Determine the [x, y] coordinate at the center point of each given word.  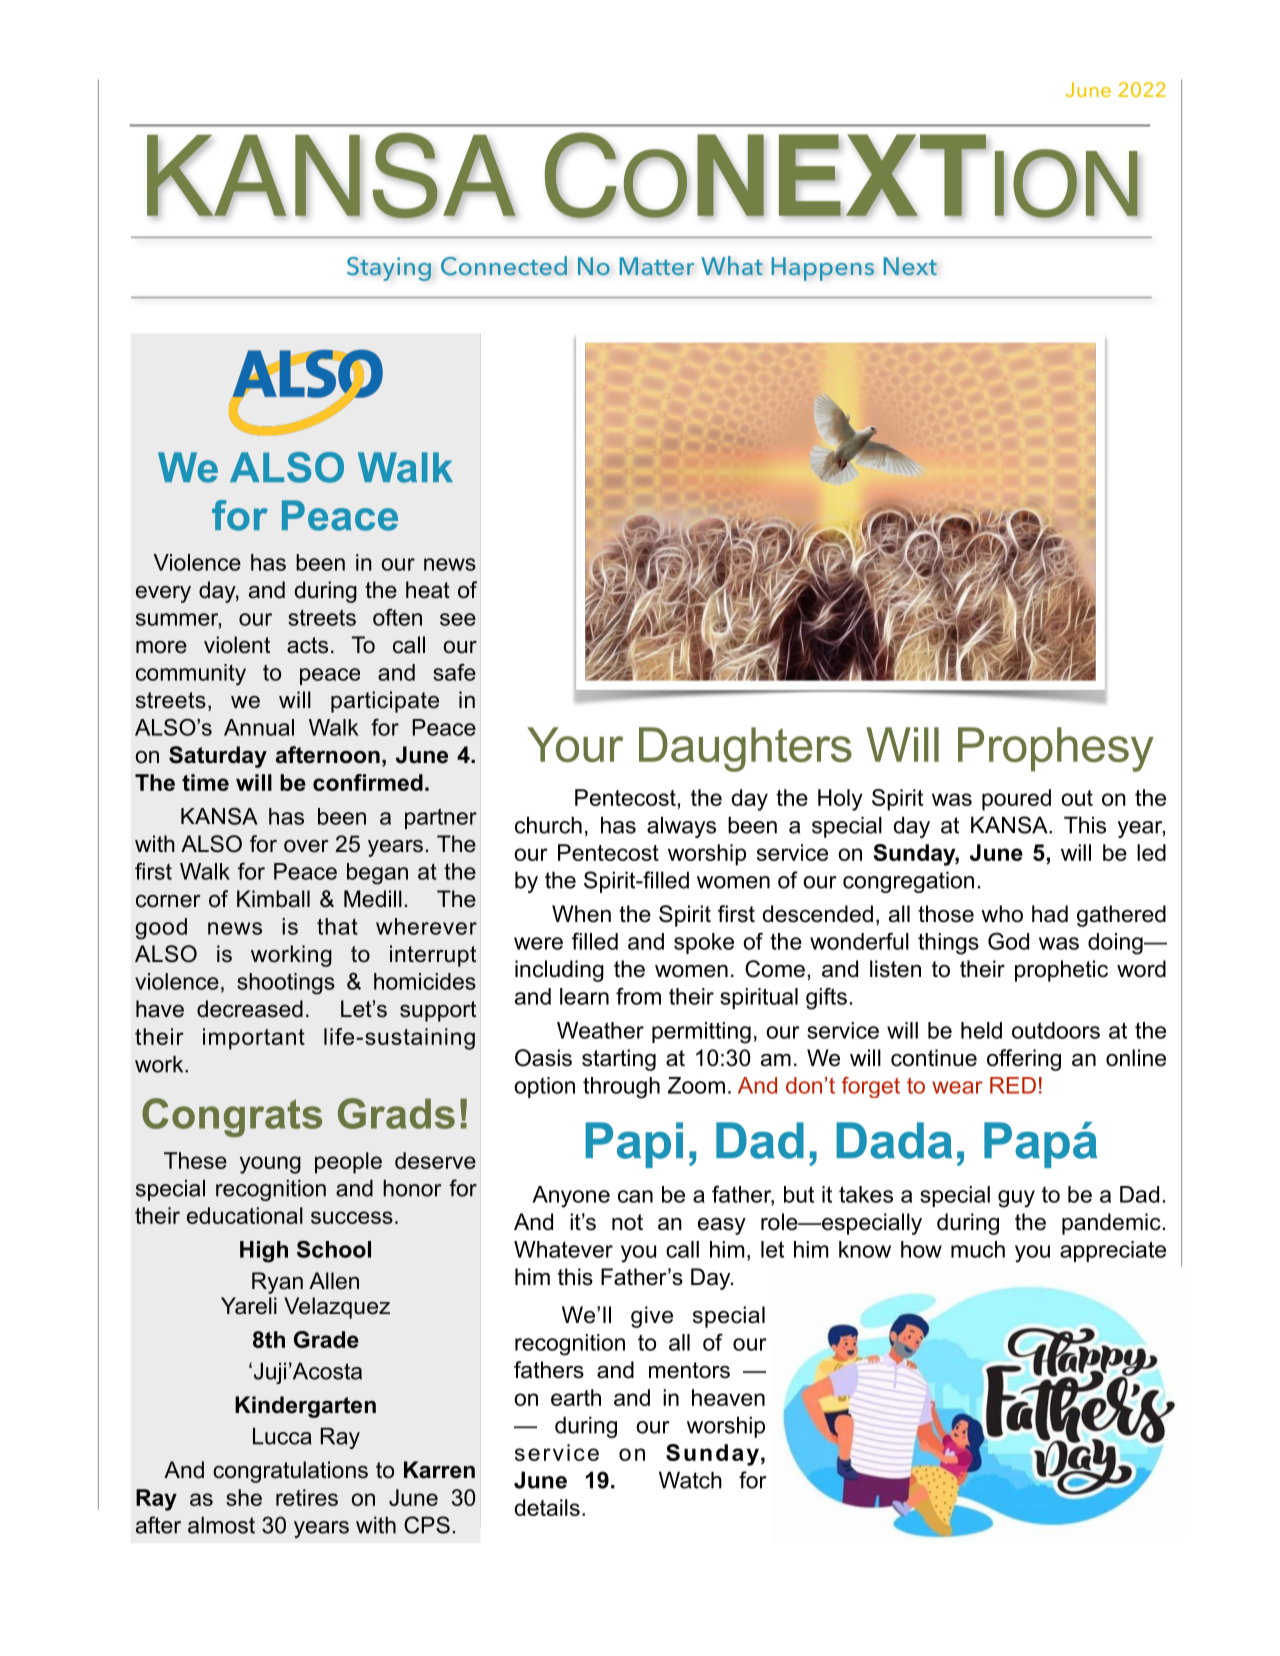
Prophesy [1056, 749]
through [621, 1088]
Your [575, 744]
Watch [690, 1480]
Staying [389, 269]
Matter [656, 266]
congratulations [290, 1472]
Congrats [232, 1117]
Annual [259, 727]
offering [1024, 1060]
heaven [728, 1397]
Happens [822, 269]
